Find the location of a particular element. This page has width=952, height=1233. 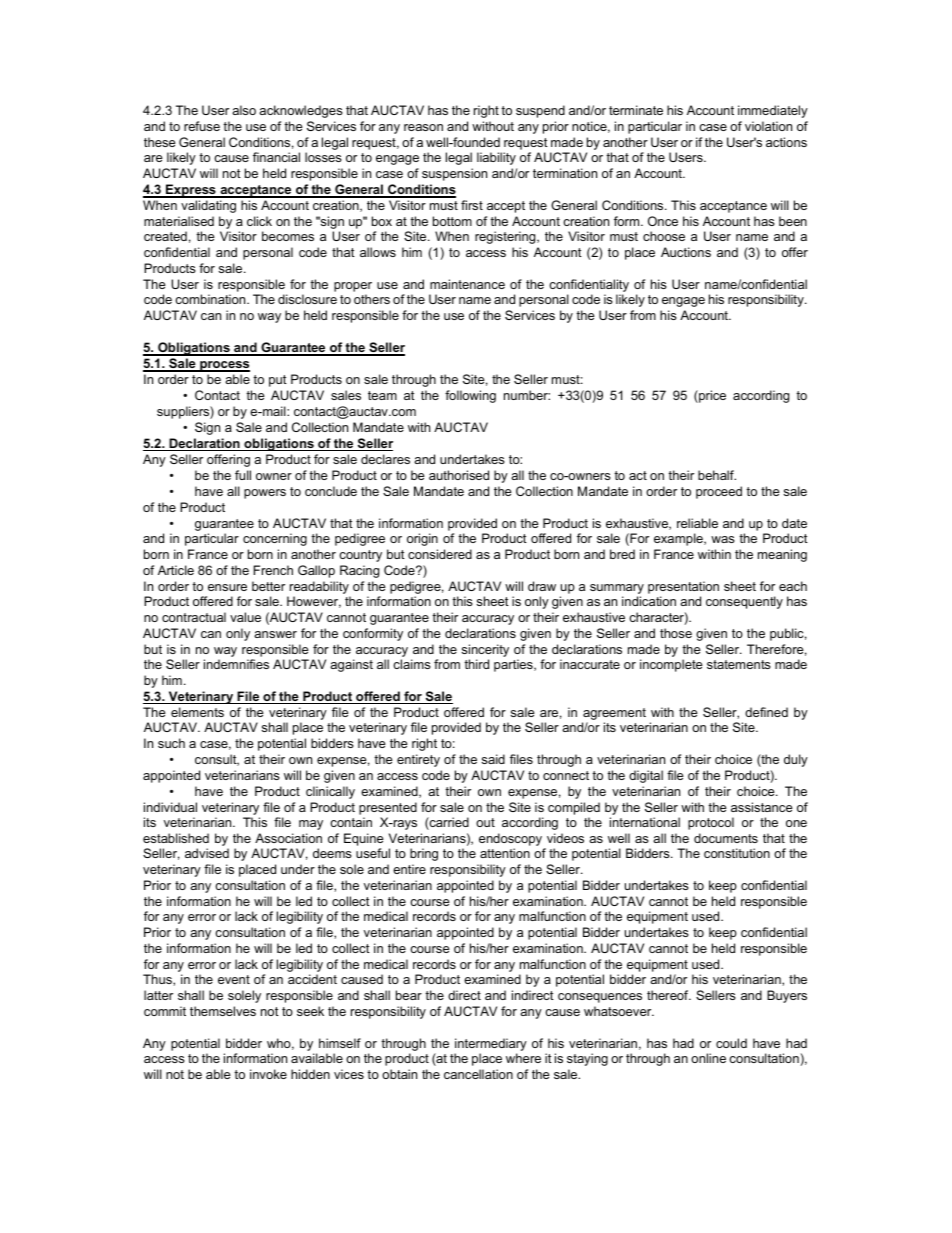

price is located at coordinates (711, 396).
